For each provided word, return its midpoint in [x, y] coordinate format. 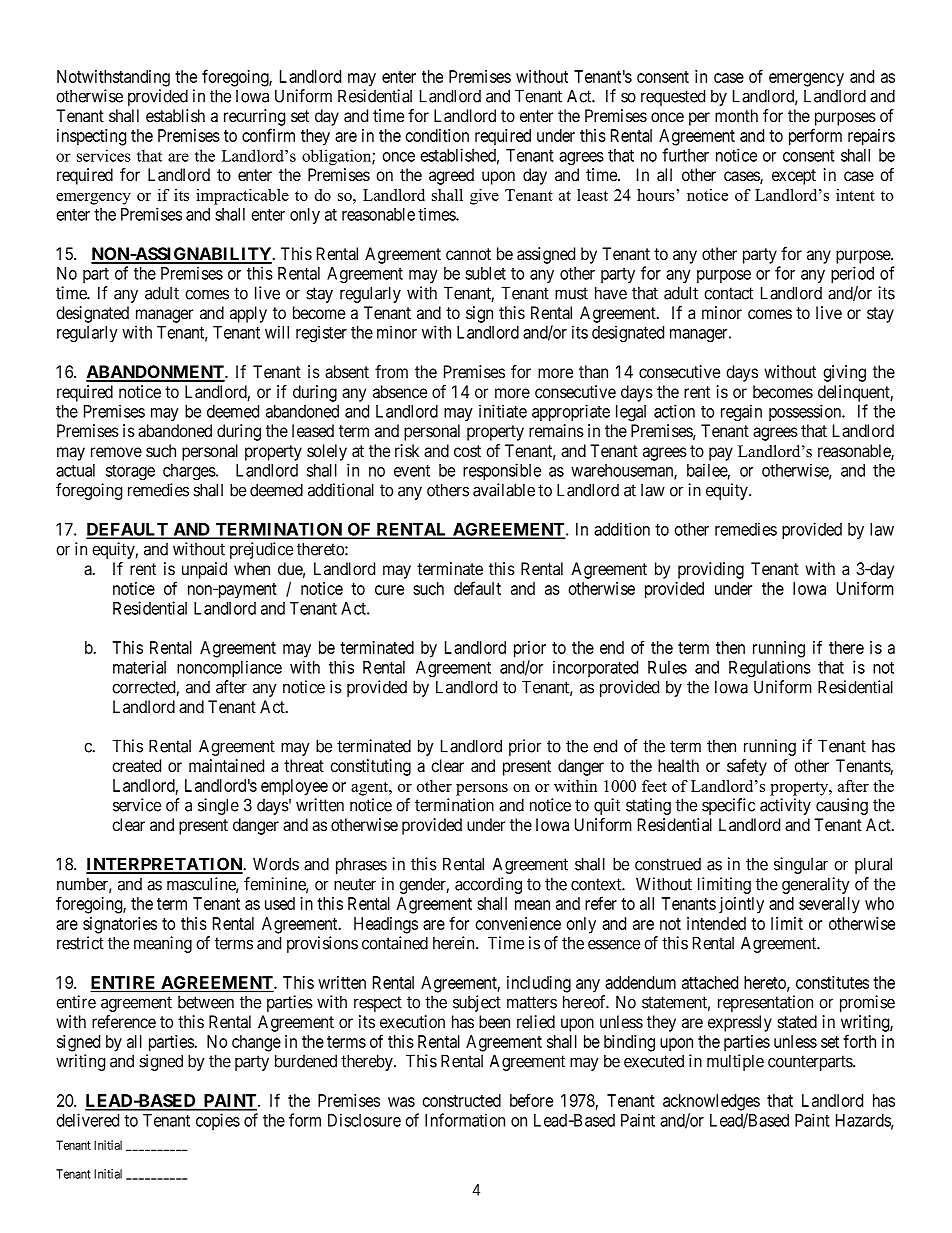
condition [437, 135]
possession [806, 412]
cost [467, 451]
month [736, 115]
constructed [461, 1100]
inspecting [91, 137]
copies [218, 1121]
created [136, 766]
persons [482, 790]
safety [747, 767]
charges [190, 472]
